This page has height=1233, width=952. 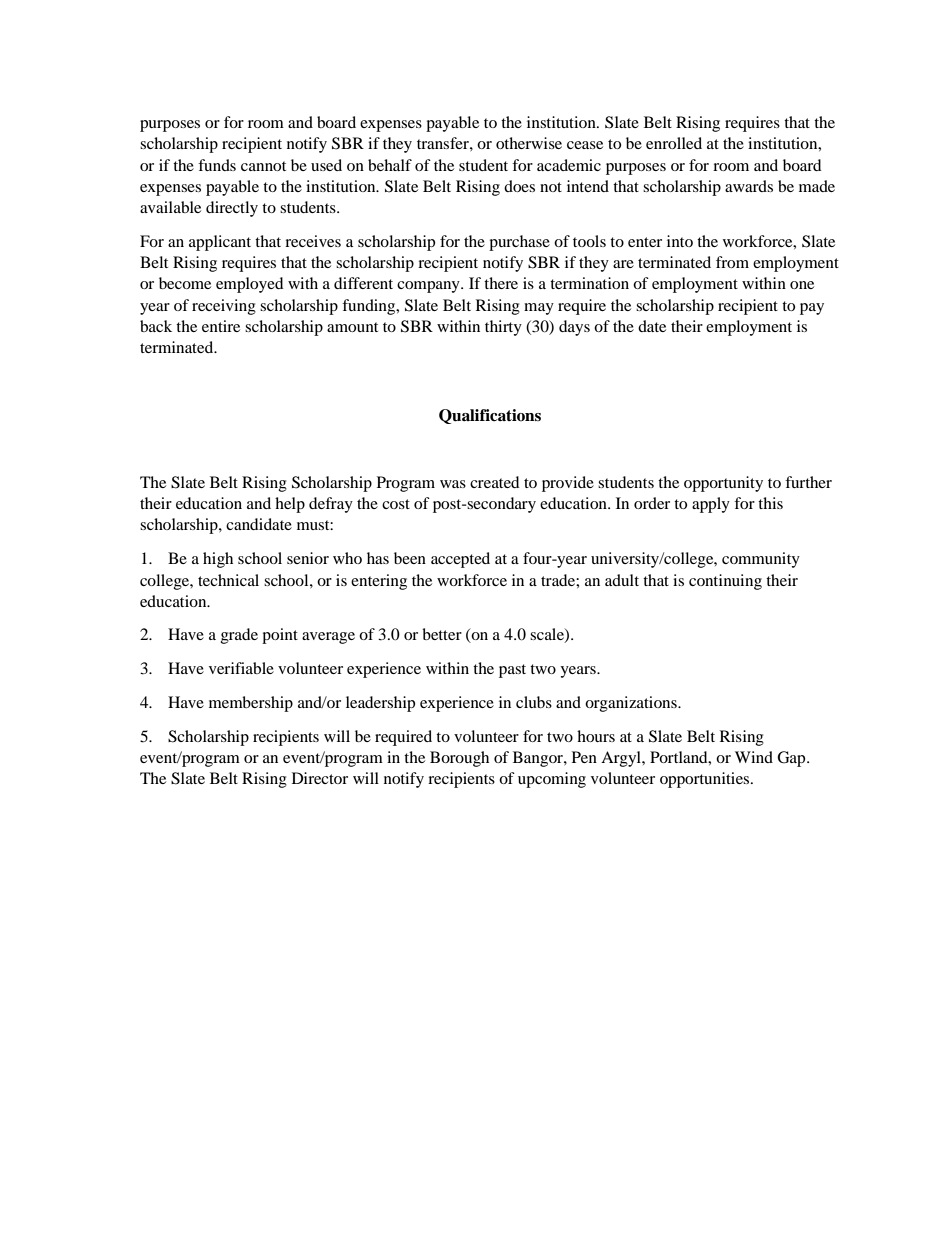 I want to click on one, so click(x=802, y=285).
